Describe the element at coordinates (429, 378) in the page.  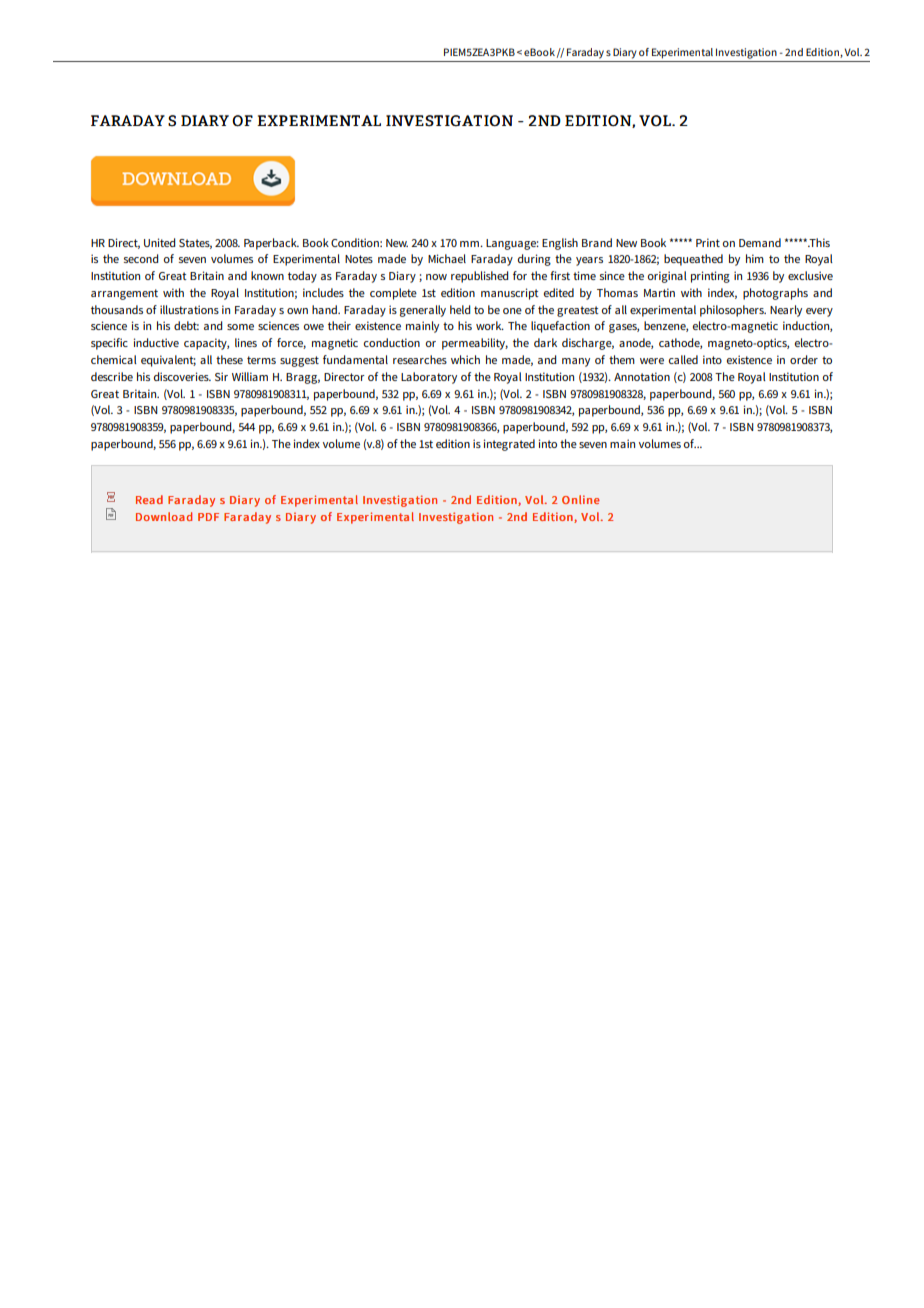
I see `Laboratory` at that location.
